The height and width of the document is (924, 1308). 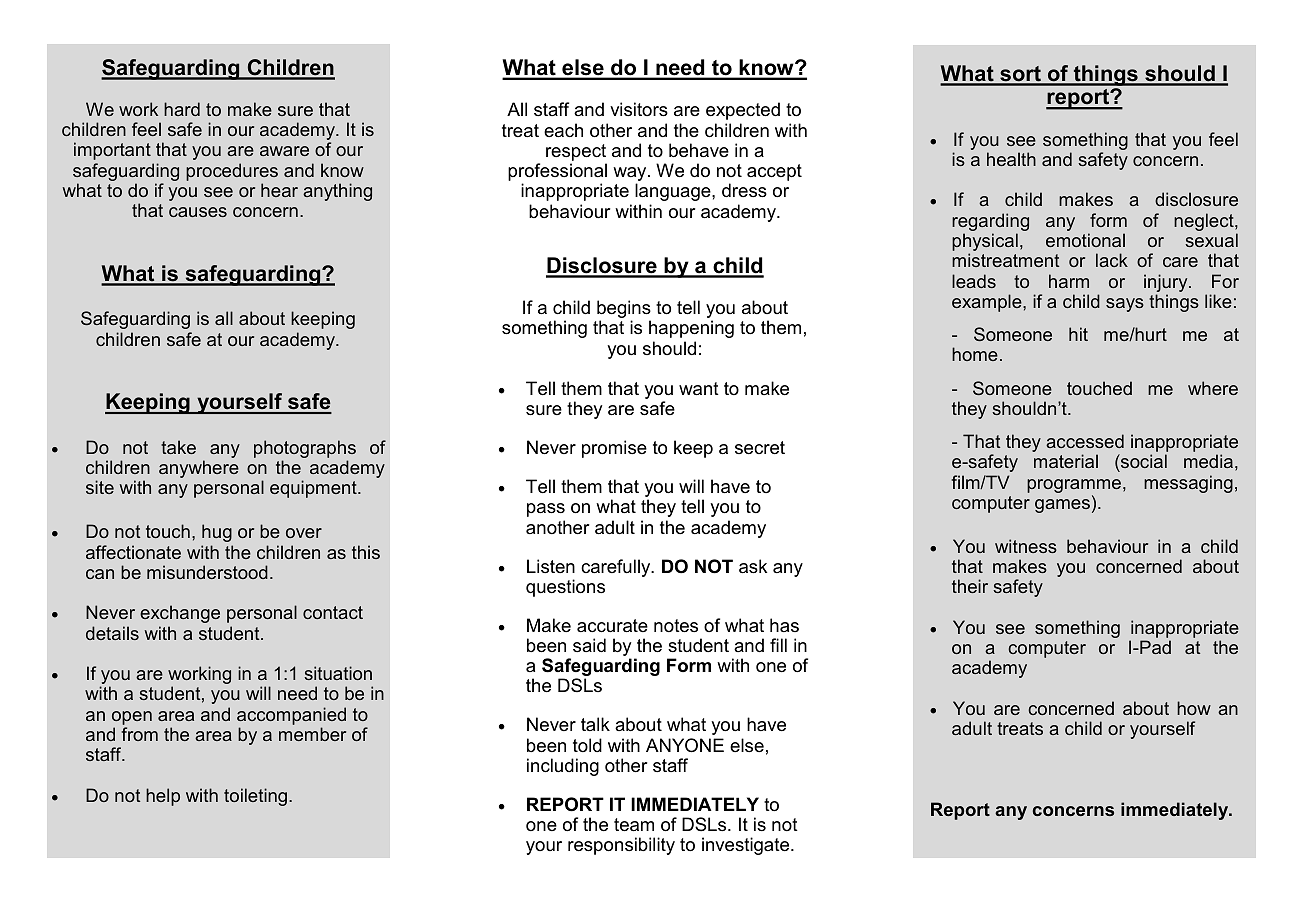 I want to click on toileting, so click(x=257, y=797).
